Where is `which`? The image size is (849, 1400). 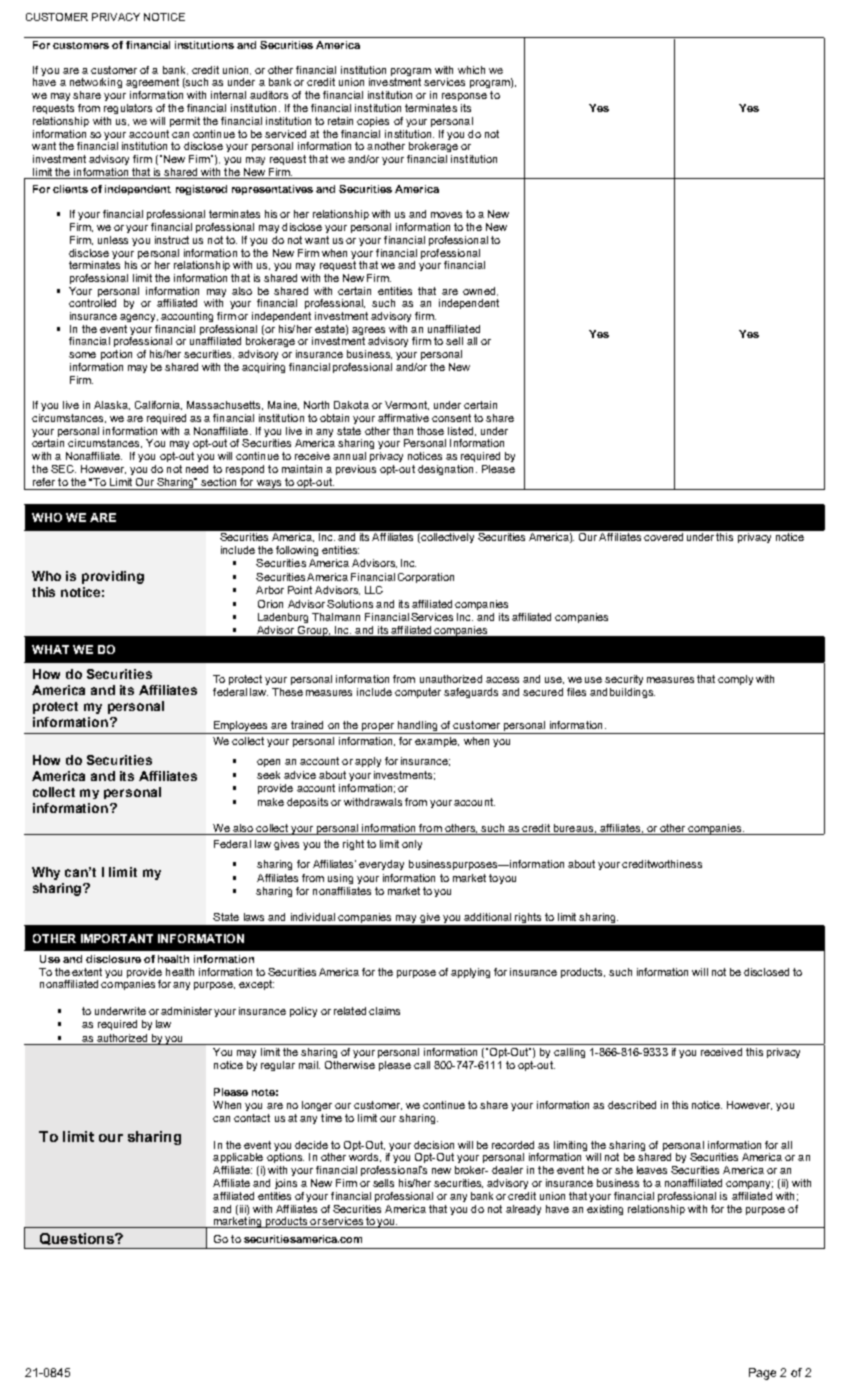
which is located at coordinates (471, 70).
